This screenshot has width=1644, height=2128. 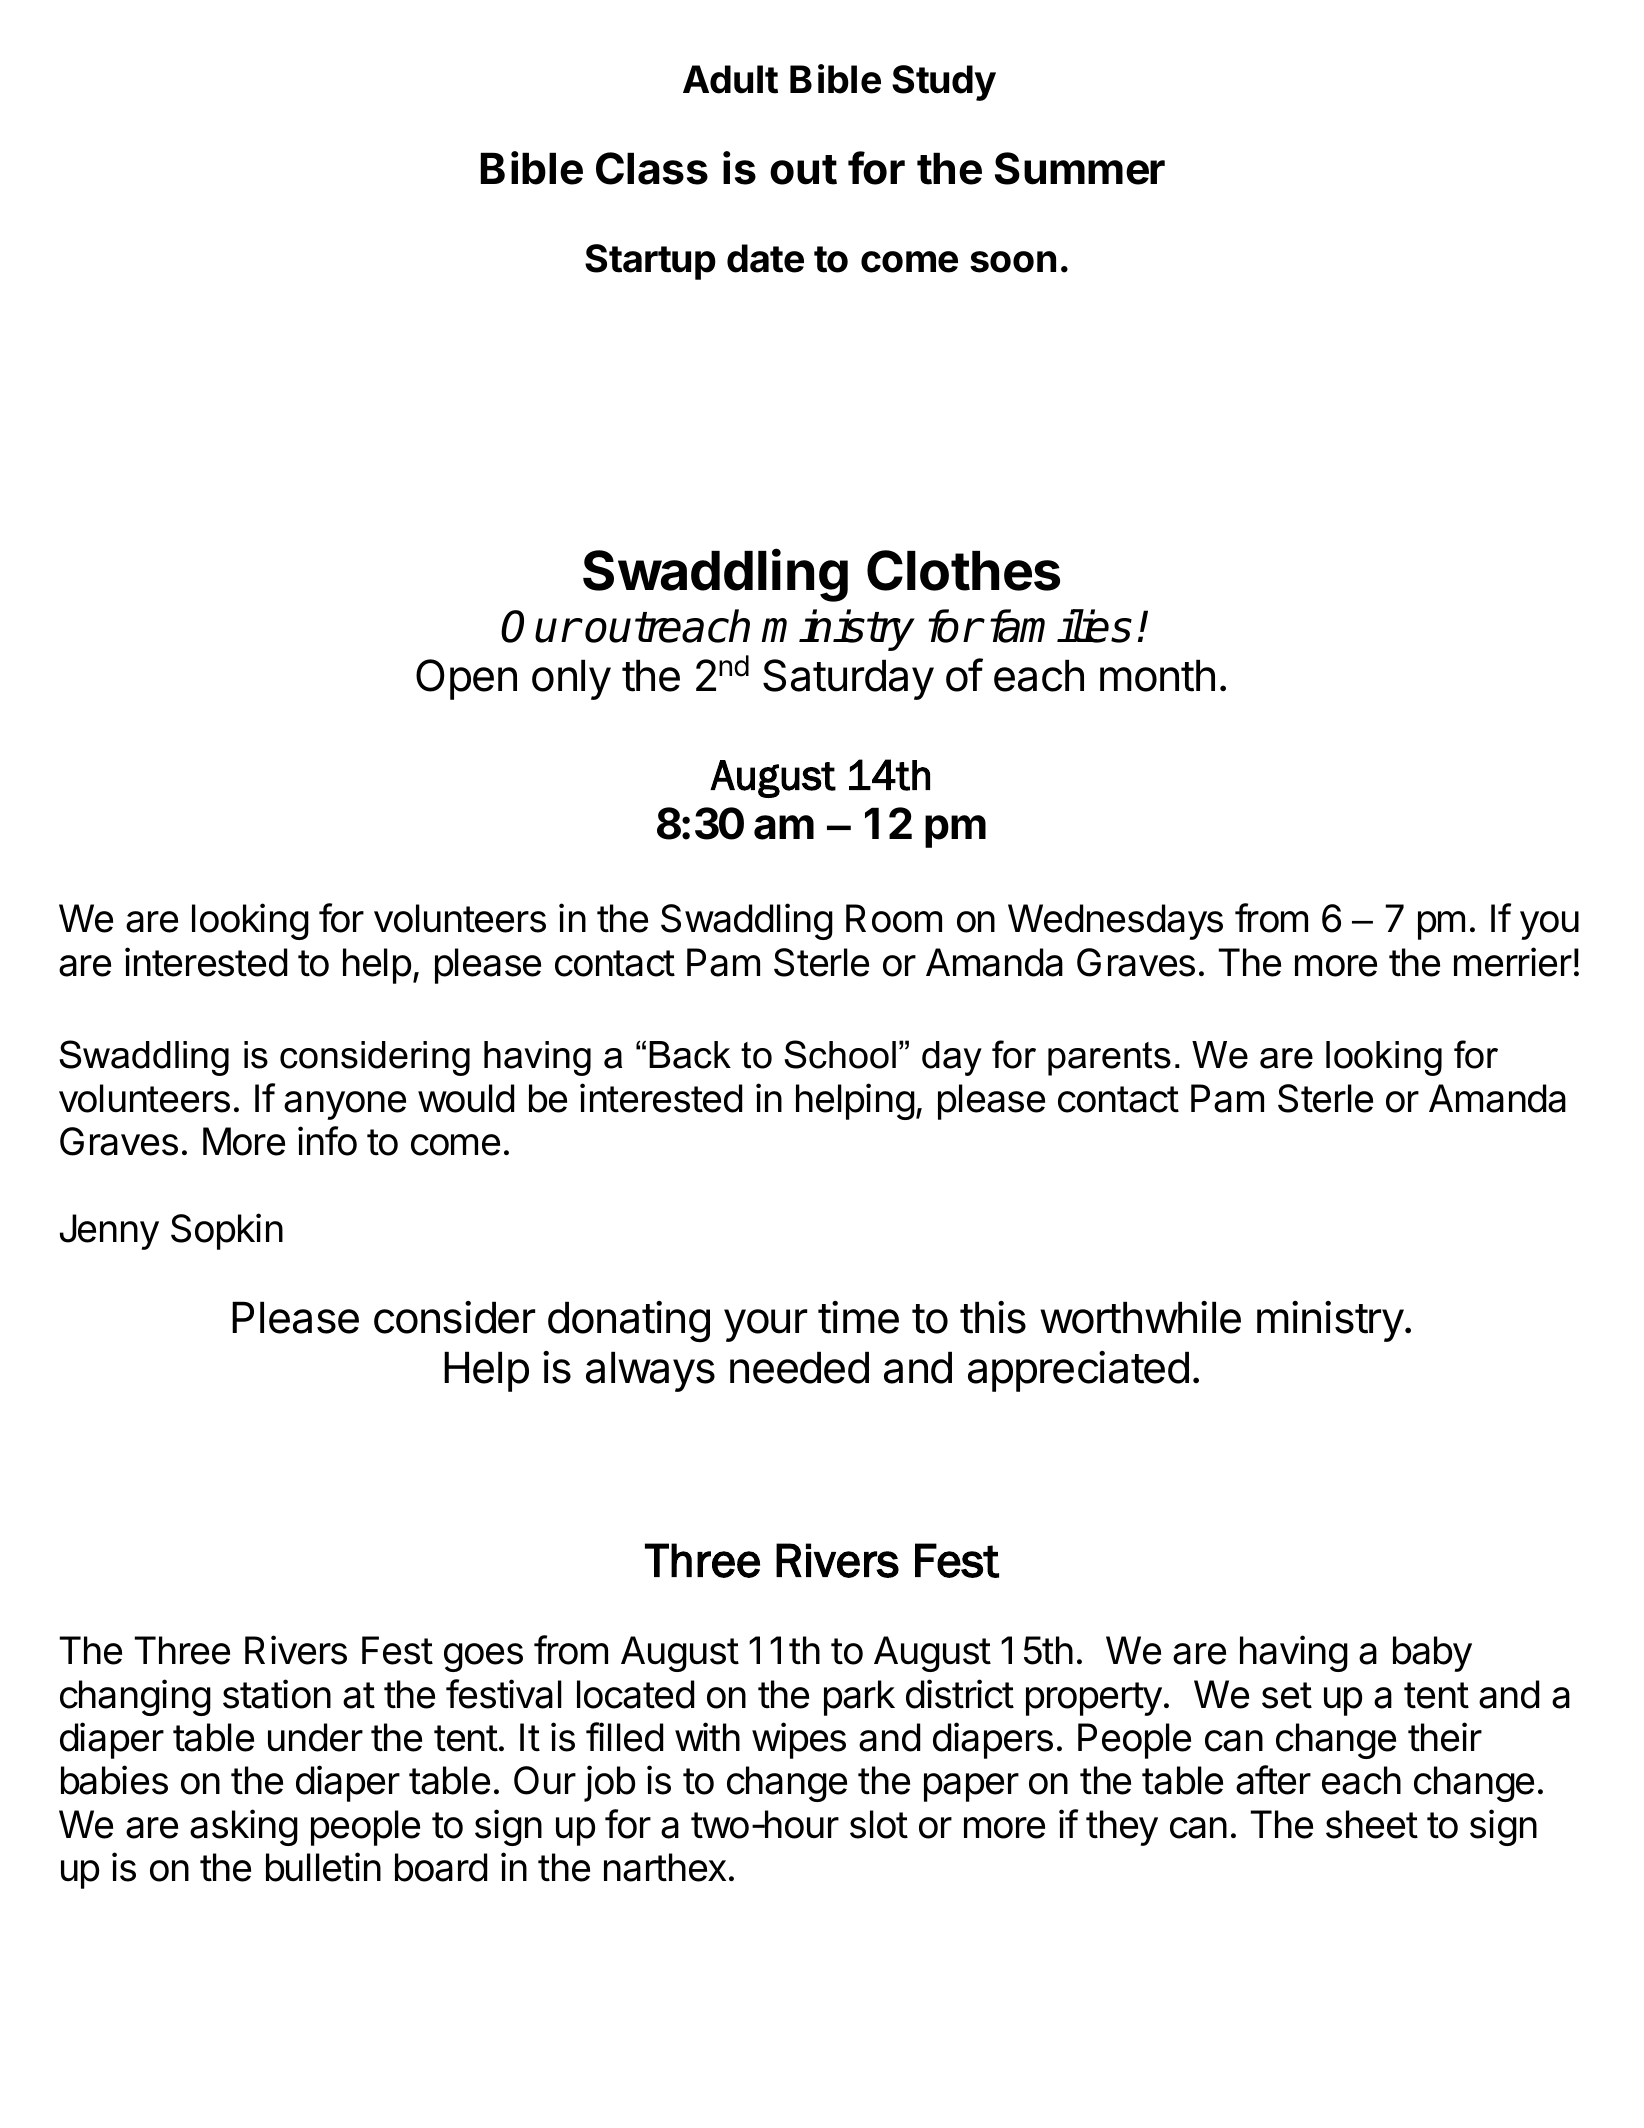 What do you see at coordinates (244, 1827) in the screenshot?
I see `asking` at bounding box center [244, 1827].
